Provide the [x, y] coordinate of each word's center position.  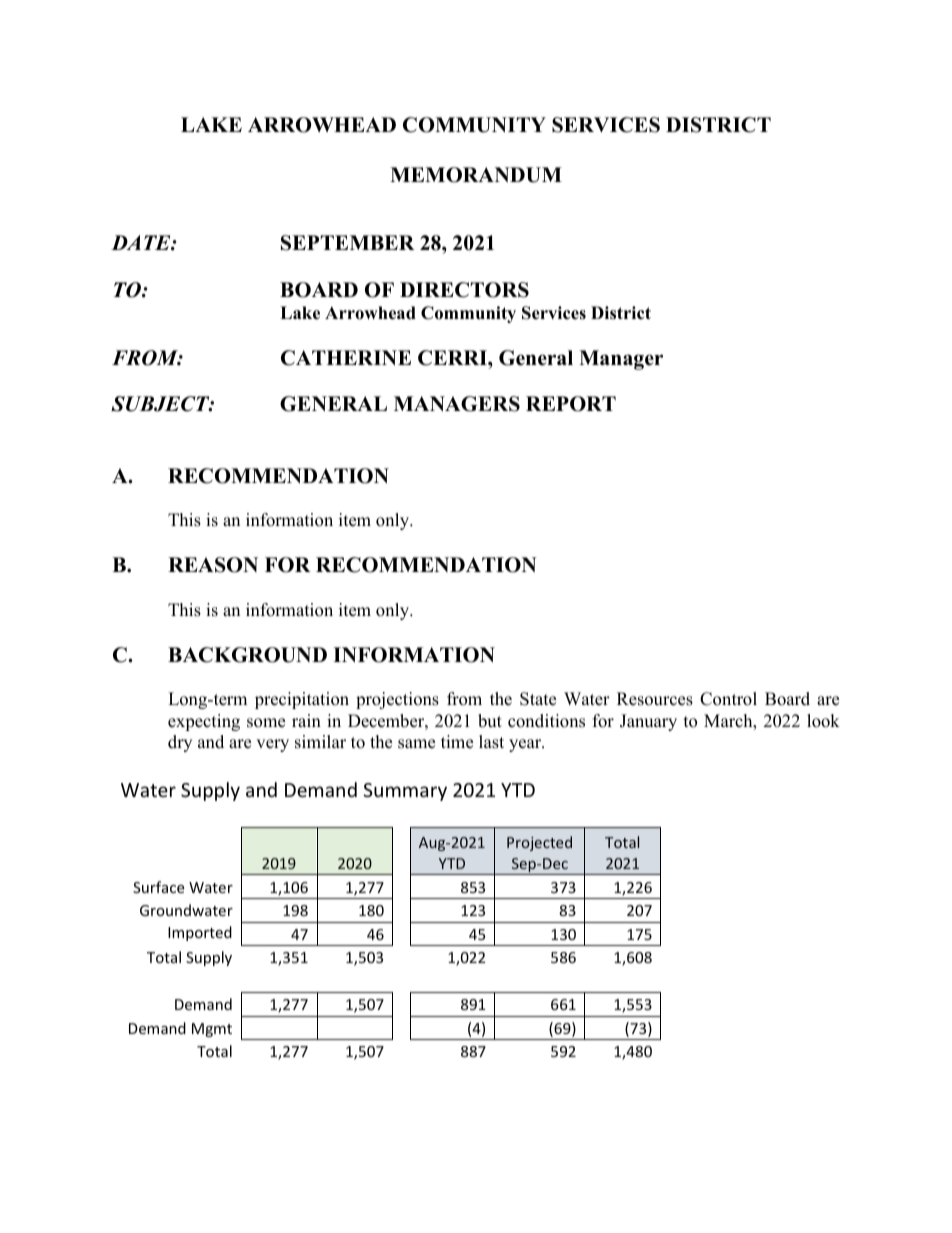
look [823, 721]
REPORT [571, 404]
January [648, 722]
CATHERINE [346, 358]
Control [728, 699]
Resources [655, 699]
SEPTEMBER [348, 243]
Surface [158, 887]
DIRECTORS [464, 290]
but [490, 721]
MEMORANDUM [476, 175]
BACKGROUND [247, 655]
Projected [539, 843]
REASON [213, 565]
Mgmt [212, 1030]
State [538, 699]
